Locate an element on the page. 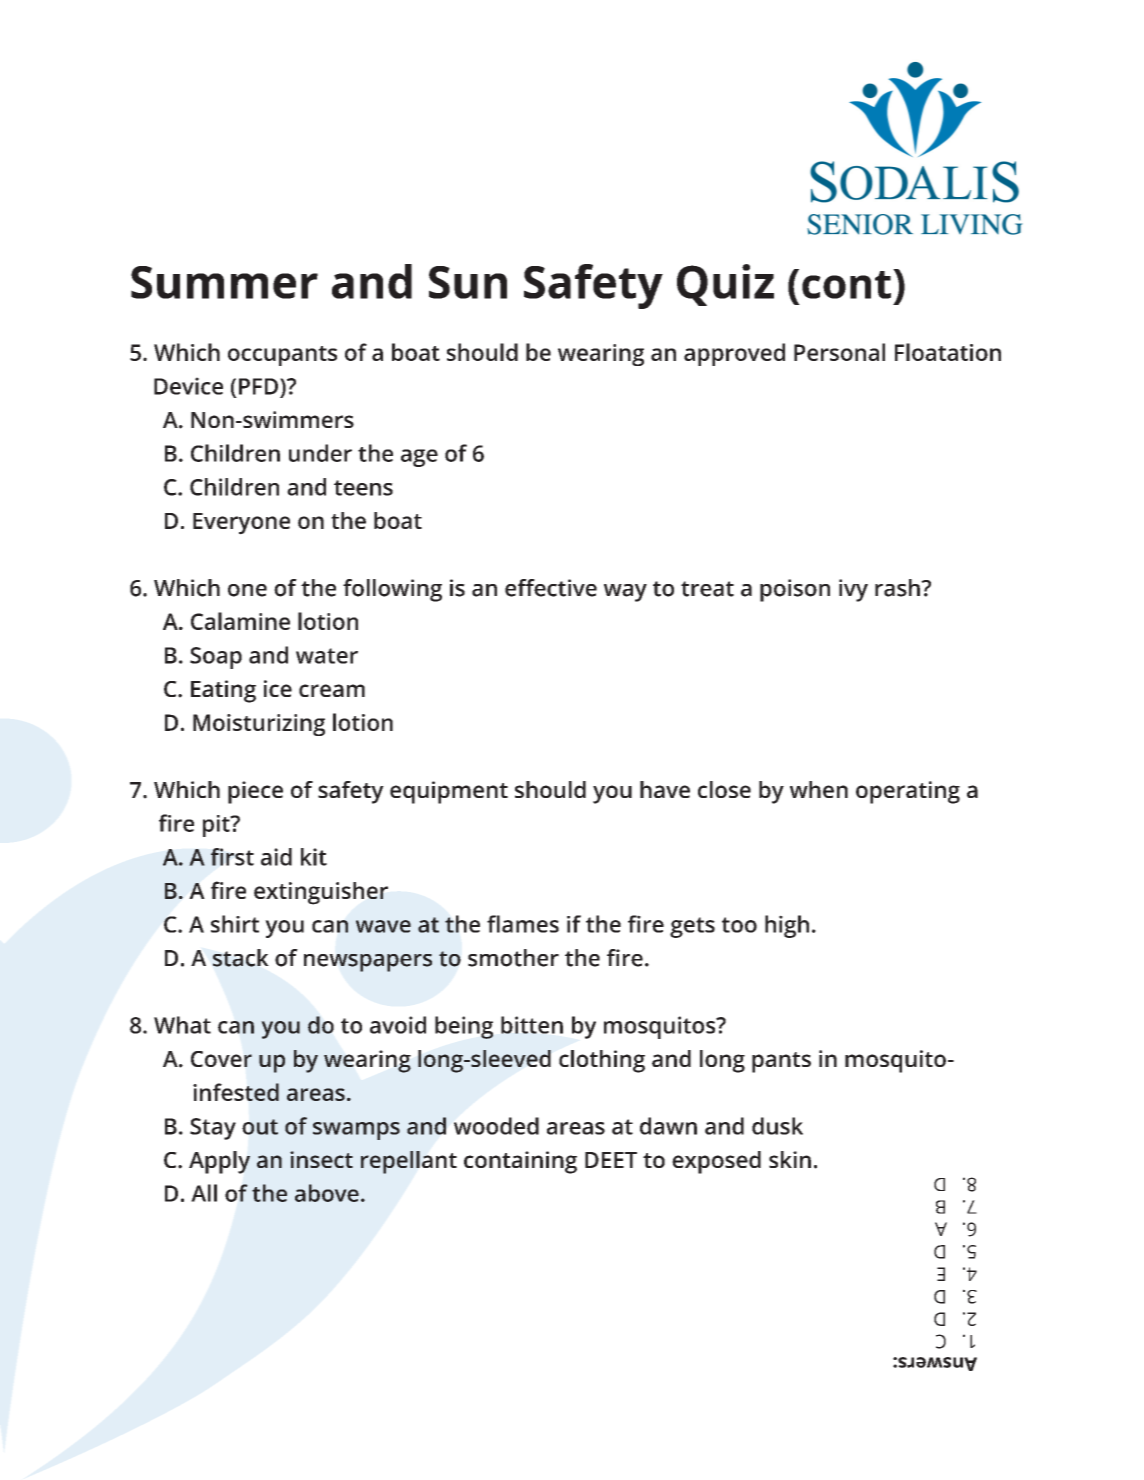  when is located at coordinates (819, 789).
